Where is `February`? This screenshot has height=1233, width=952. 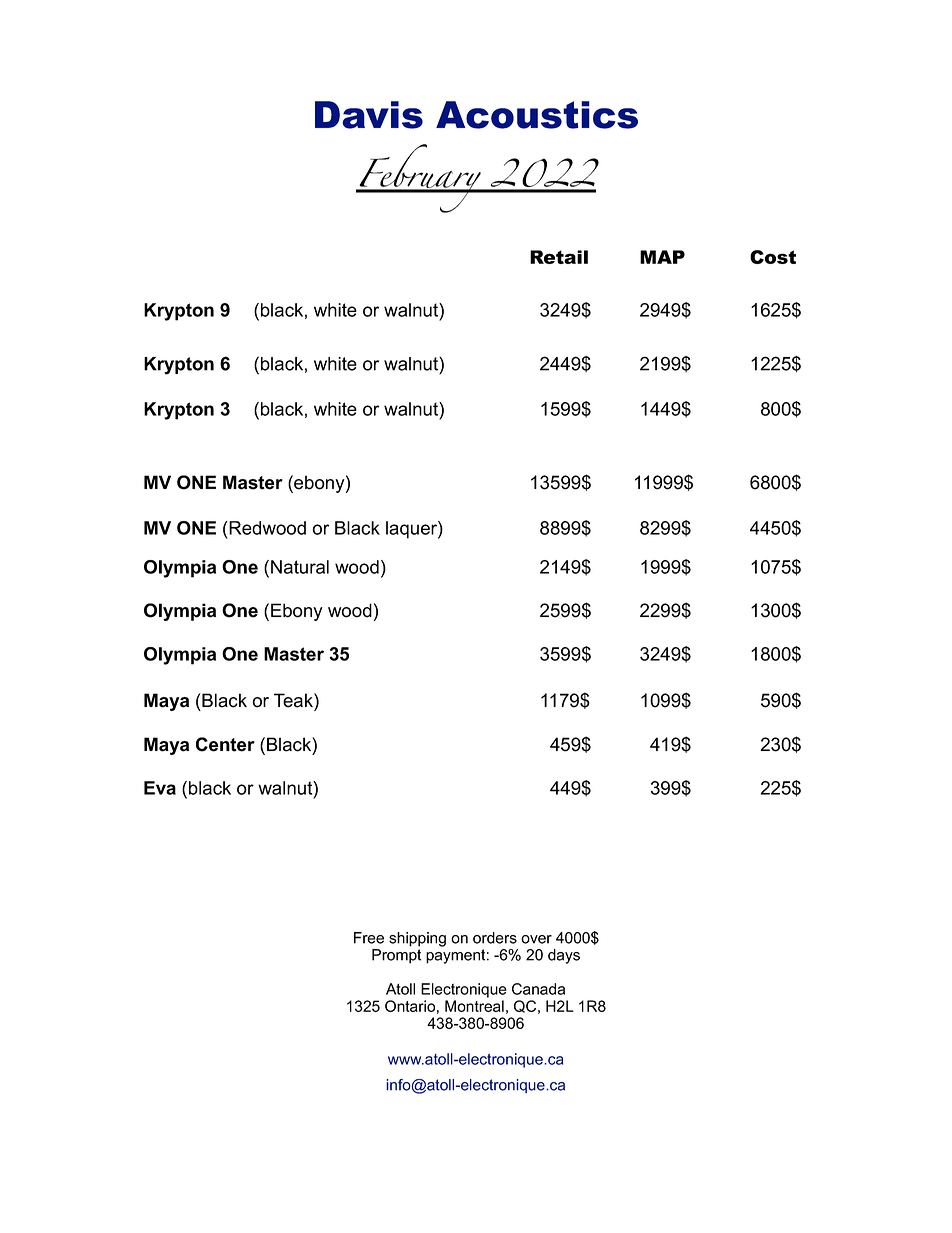 February is located at coordinates (420, 178).
